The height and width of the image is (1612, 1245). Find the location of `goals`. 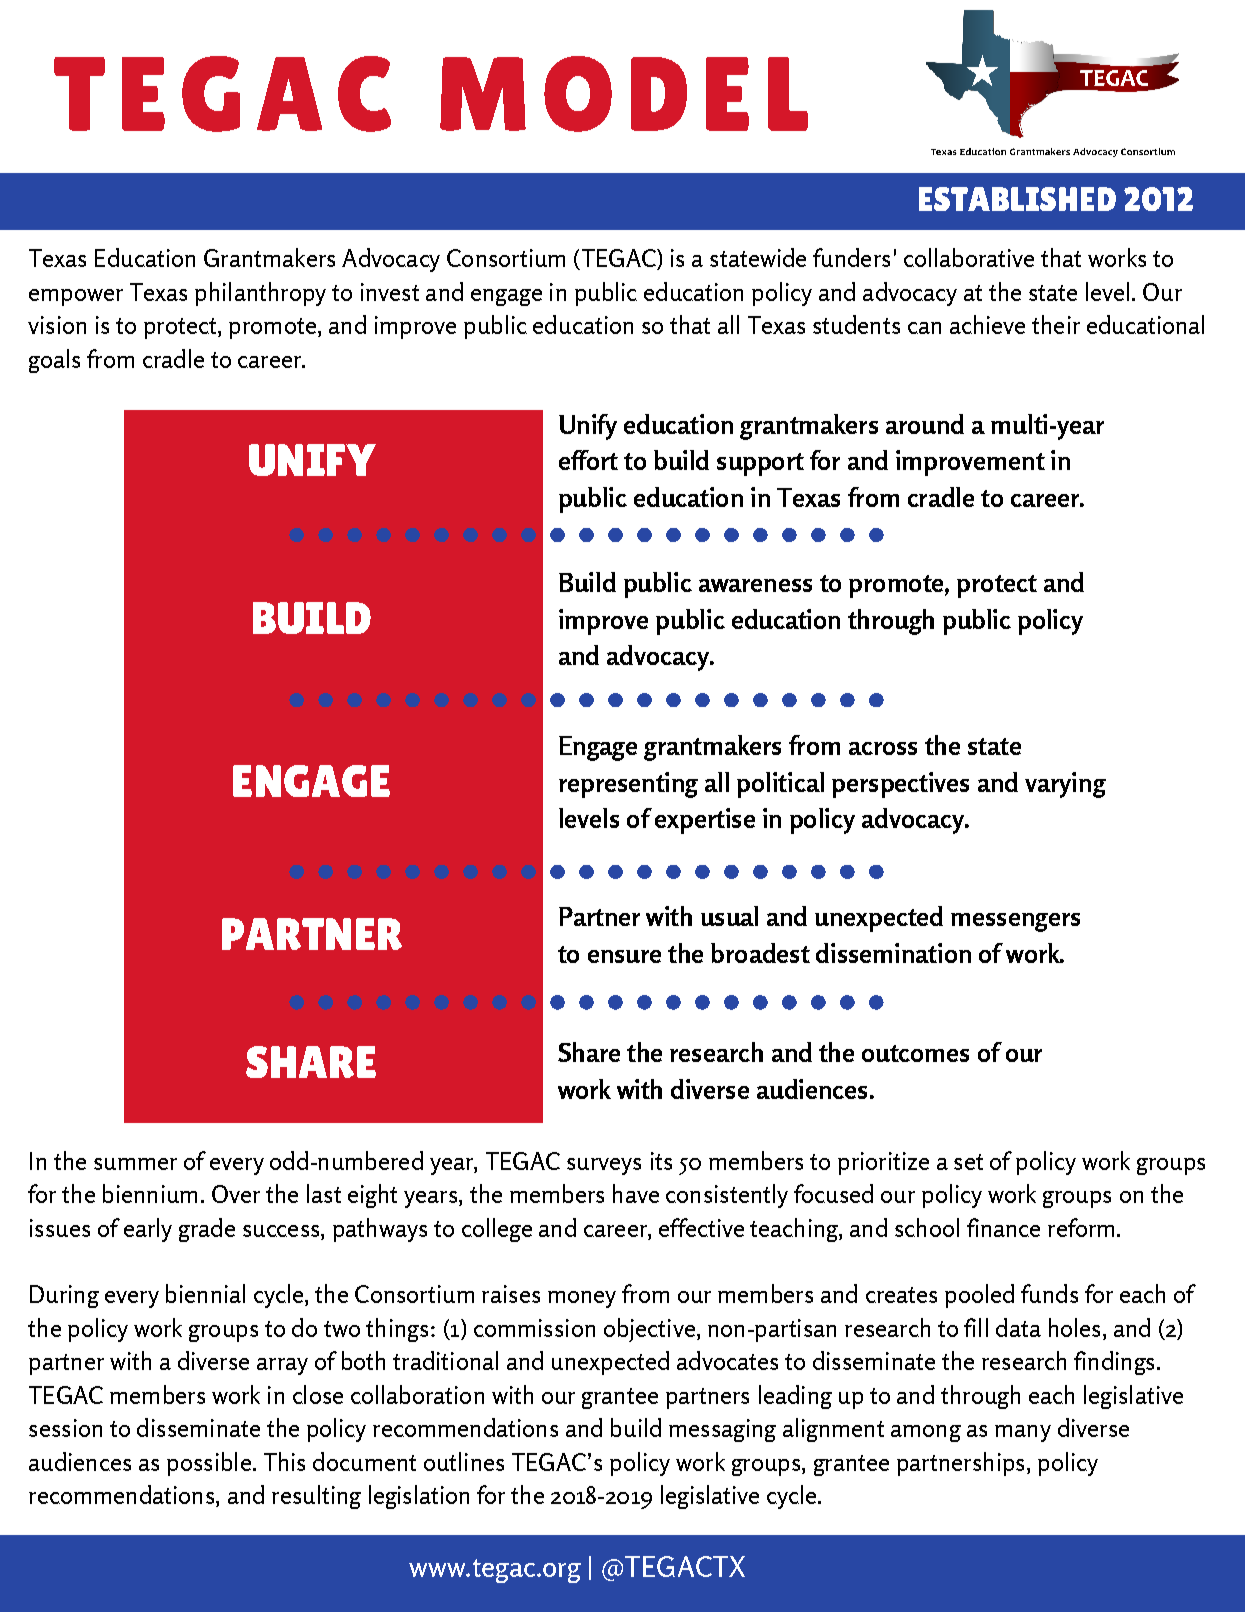

goals is located at coordinates (54, 361).
